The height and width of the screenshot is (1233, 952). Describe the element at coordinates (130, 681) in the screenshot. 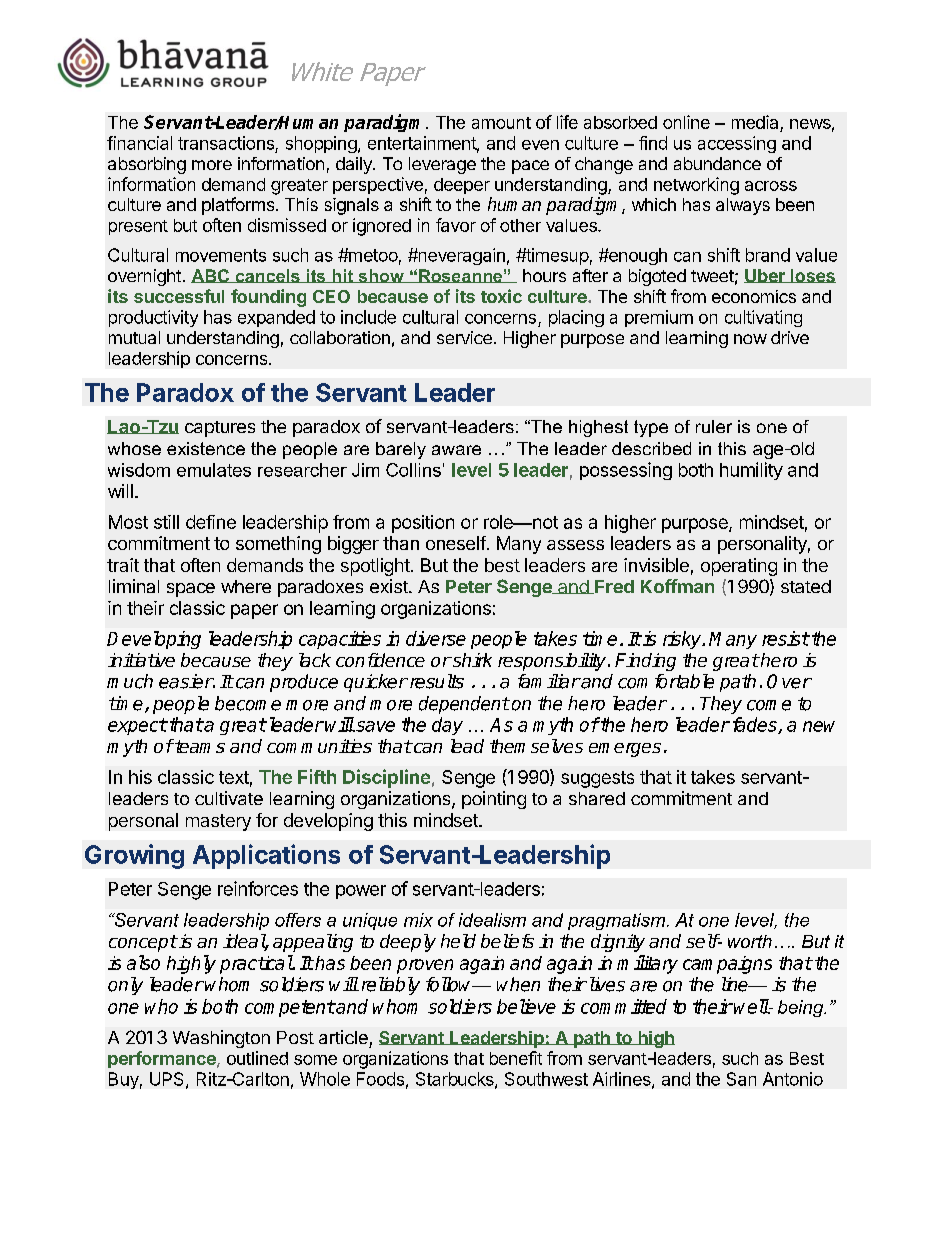

I see `much` at that location.
